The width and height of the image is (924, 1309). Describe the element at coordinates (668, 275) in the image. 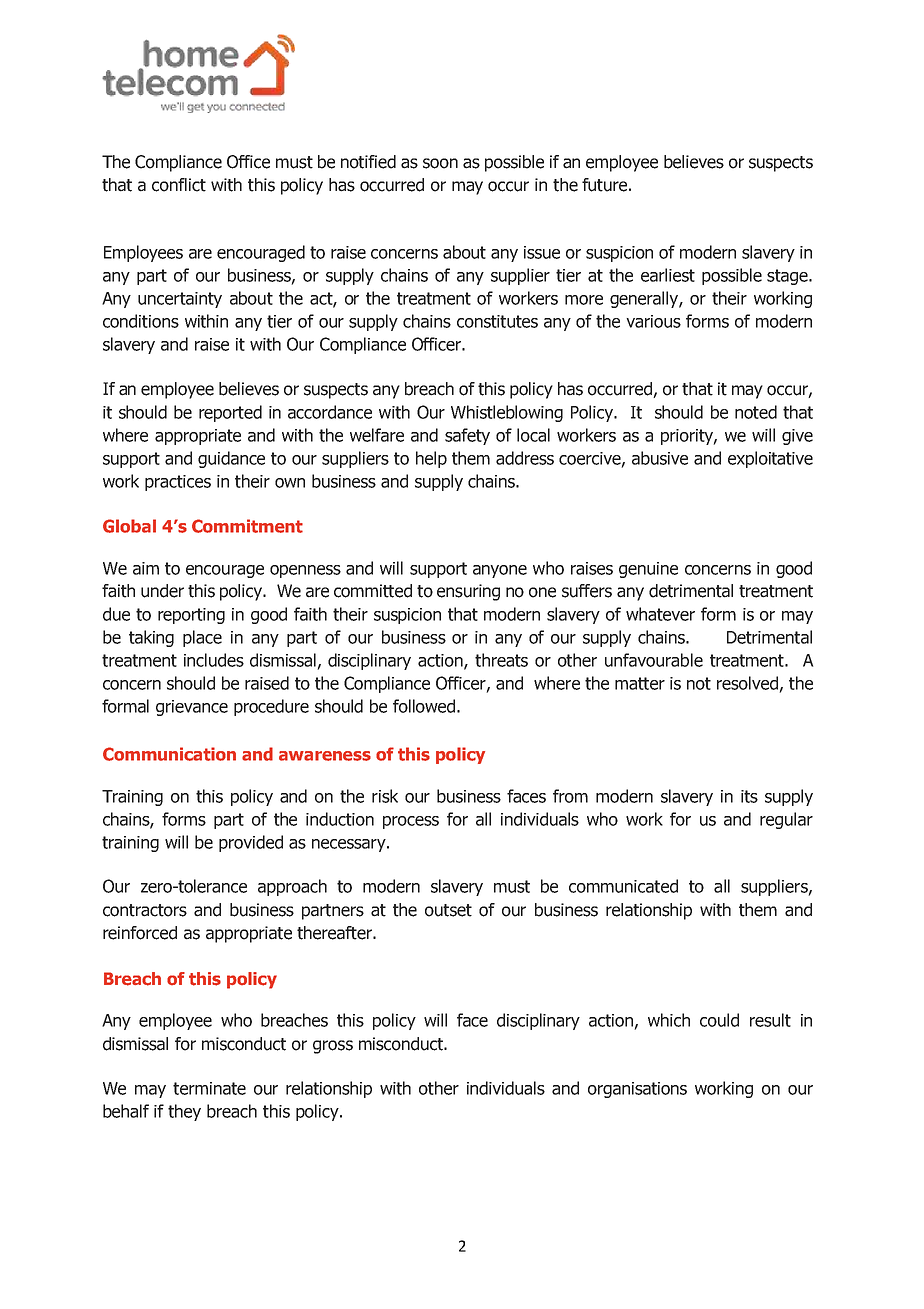

I see `earliest` at that location.
